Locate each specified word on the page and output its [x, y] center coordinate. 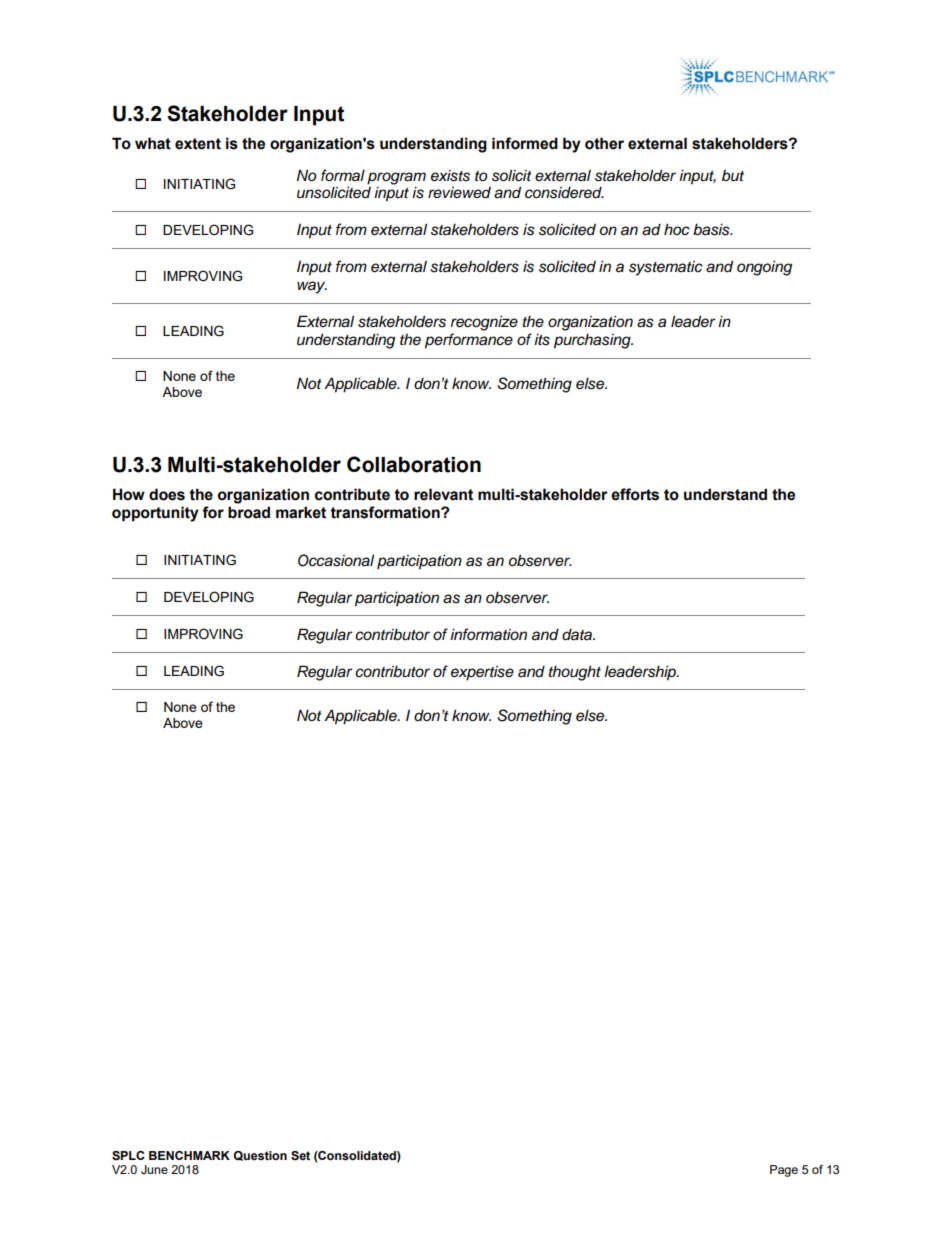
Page [784, 1171]
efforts [635, 494]
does [167, 494]
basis [712, 229]
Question [260, 1156]
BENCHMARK [189, 1155]
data [578, 634]
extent [198, 144]
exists [450, 176]
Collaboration [414, 464]
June [154, 1169]
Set [300, 1155]
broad [249, 512]
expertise [482, 673]
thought [575, 673]
